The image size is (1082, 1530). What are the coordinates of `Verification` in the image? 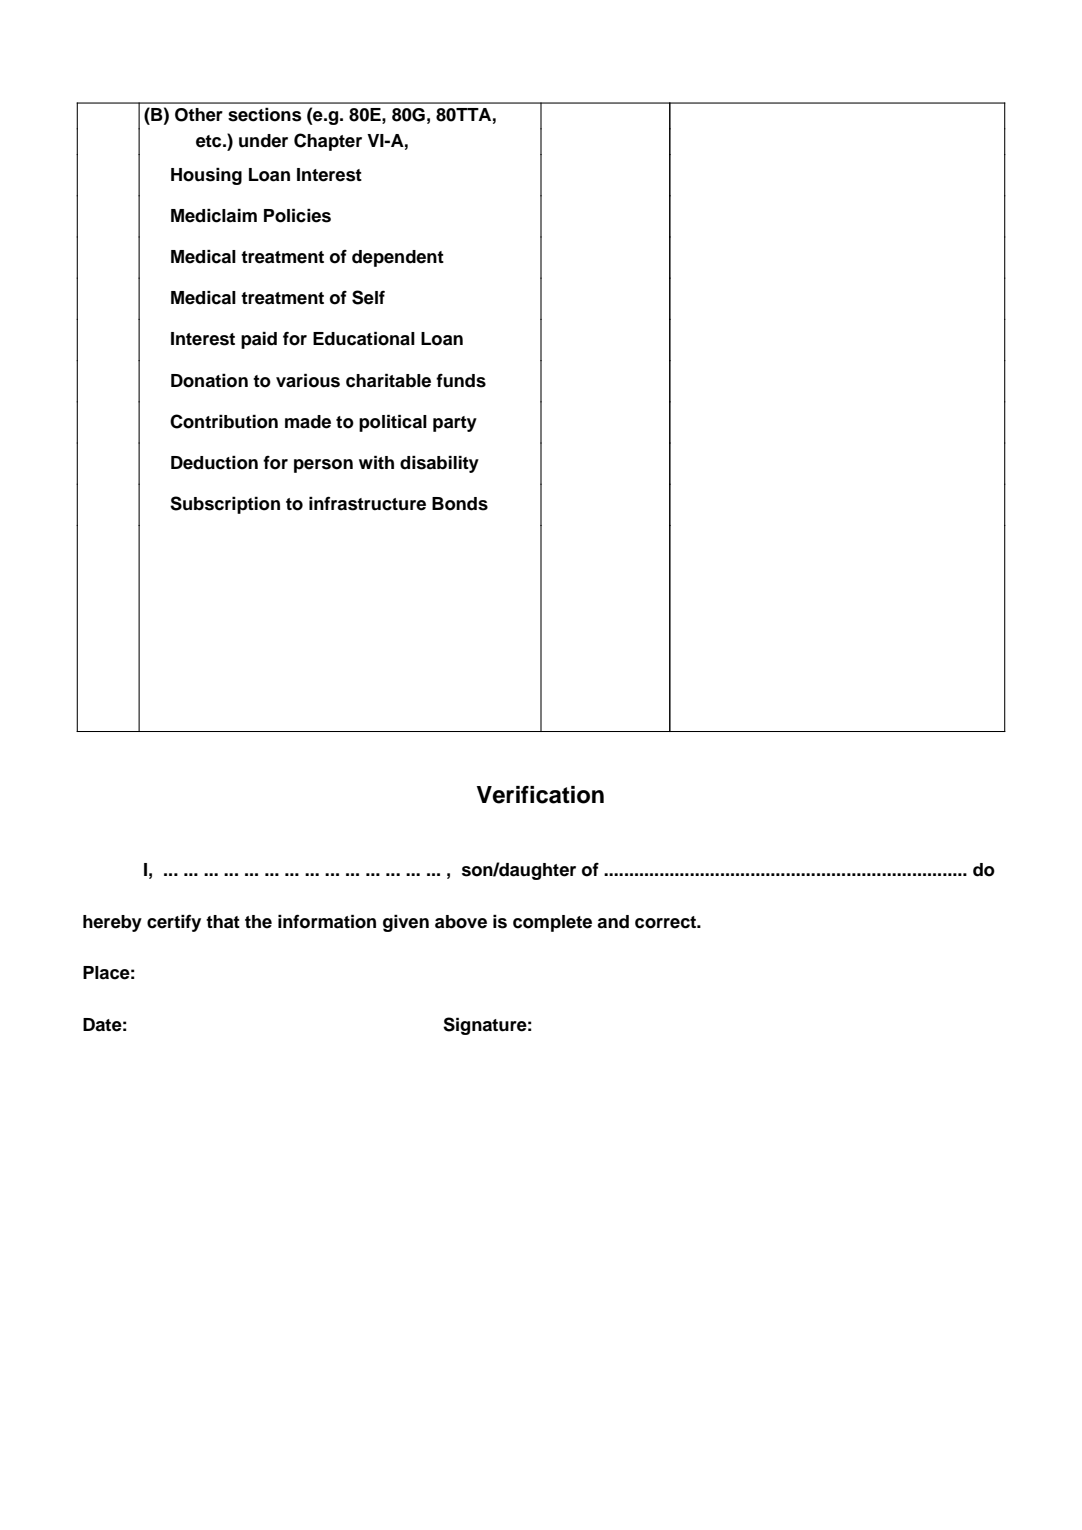 It's located at (540, 795).
